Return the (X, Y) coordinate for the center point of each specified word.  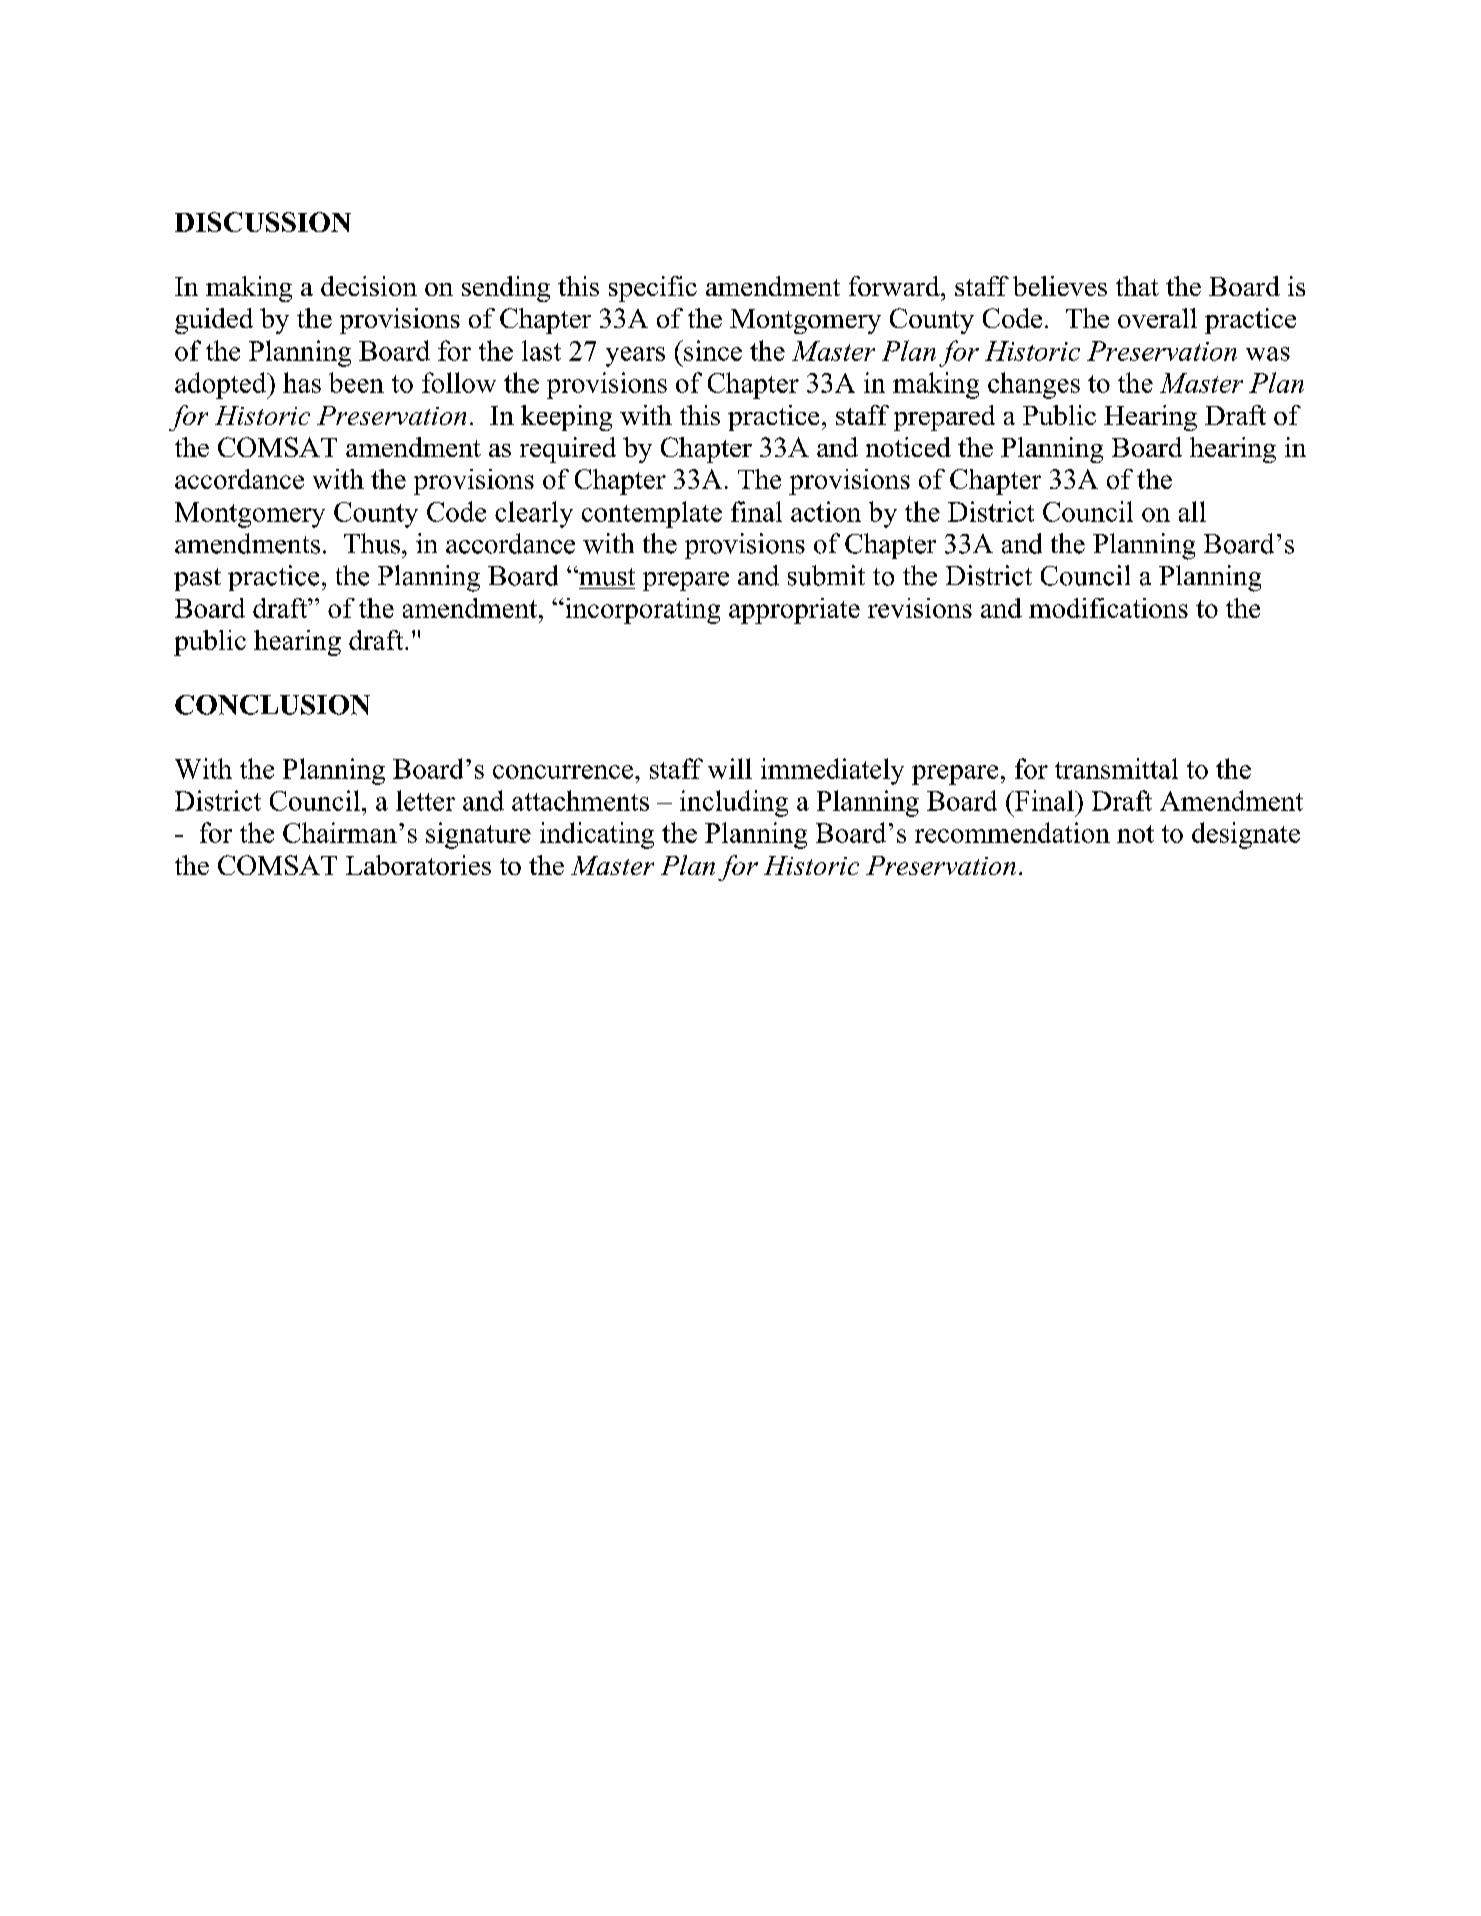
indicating (597, 835)
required (568, 450)
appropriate (794, 611)
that (1137, 286)
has (302, 382)
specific (653, 289)
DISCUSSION (263, 222)
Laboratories (418, 865)
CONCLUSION (272, 705)
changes (1034, 385)
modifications (1108, 608)
